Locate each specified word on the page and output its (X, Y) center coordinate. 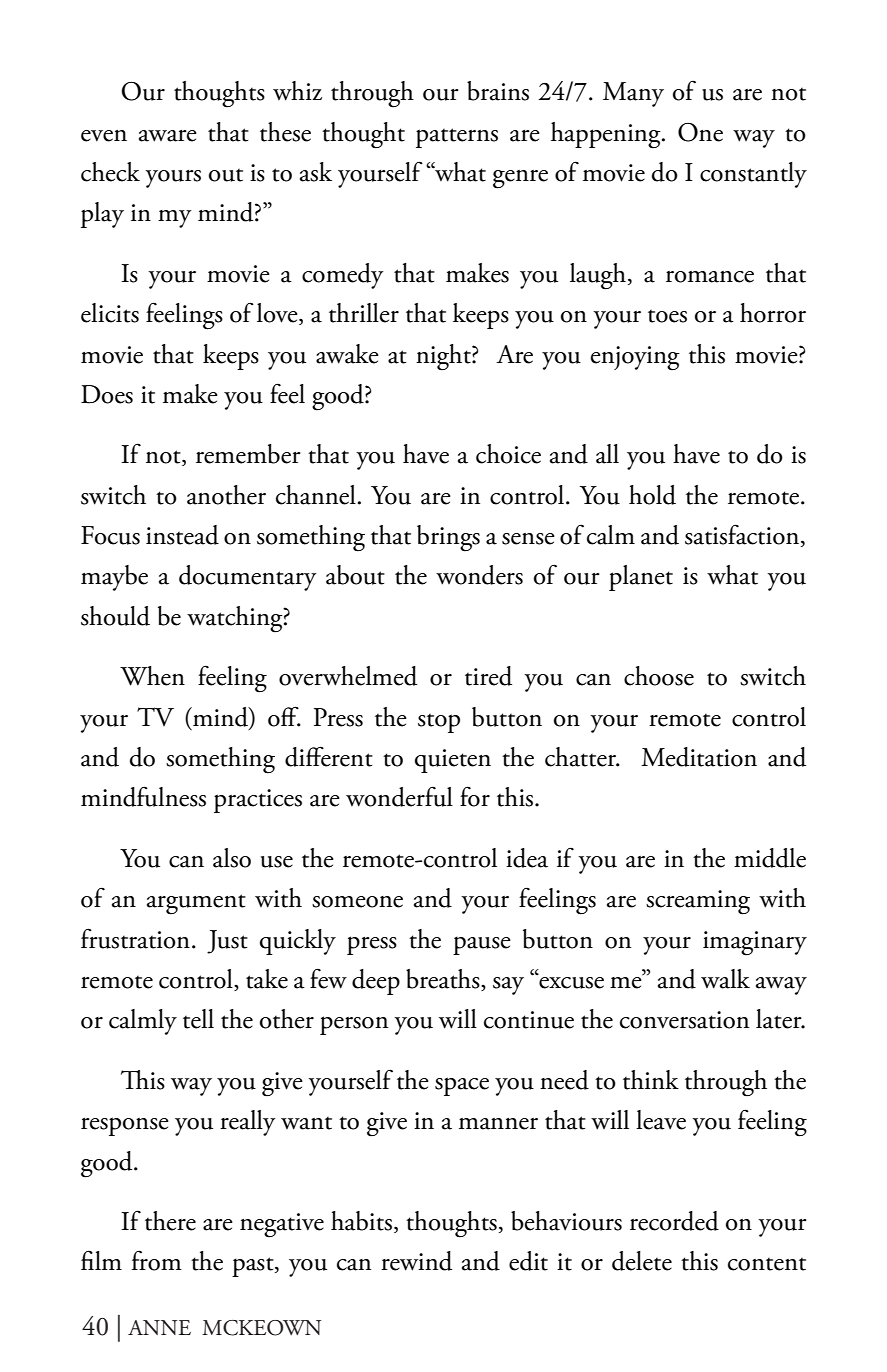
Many (633, 94)
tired (488, 676)
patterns (457, 138)
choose (659, 676)
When (152, 676)
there (170, 1221)
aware (168, 136)
